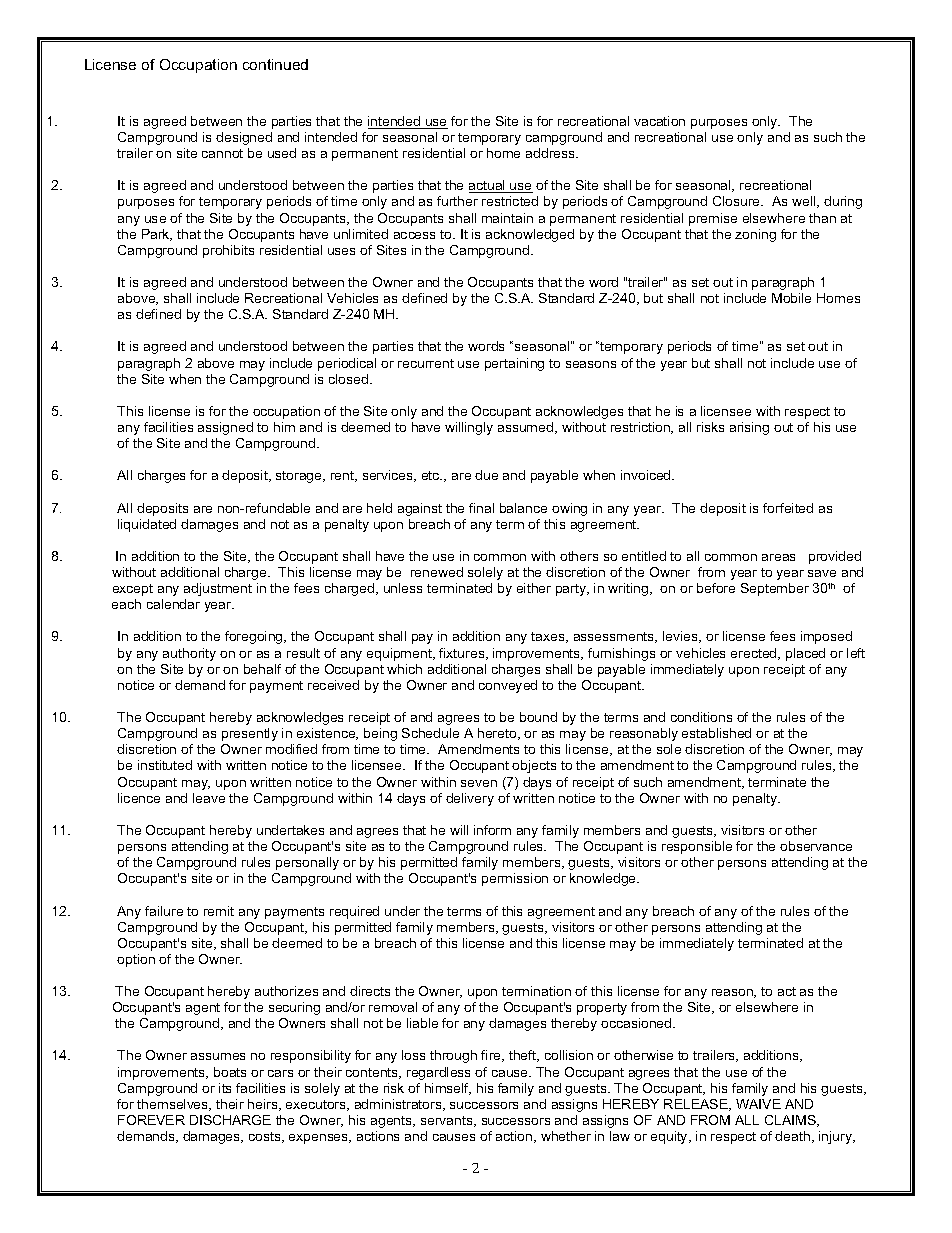 The image size is (952, 1233). Describe the element at coordinates (749, 428) in the page. I see `arising` at that location.
